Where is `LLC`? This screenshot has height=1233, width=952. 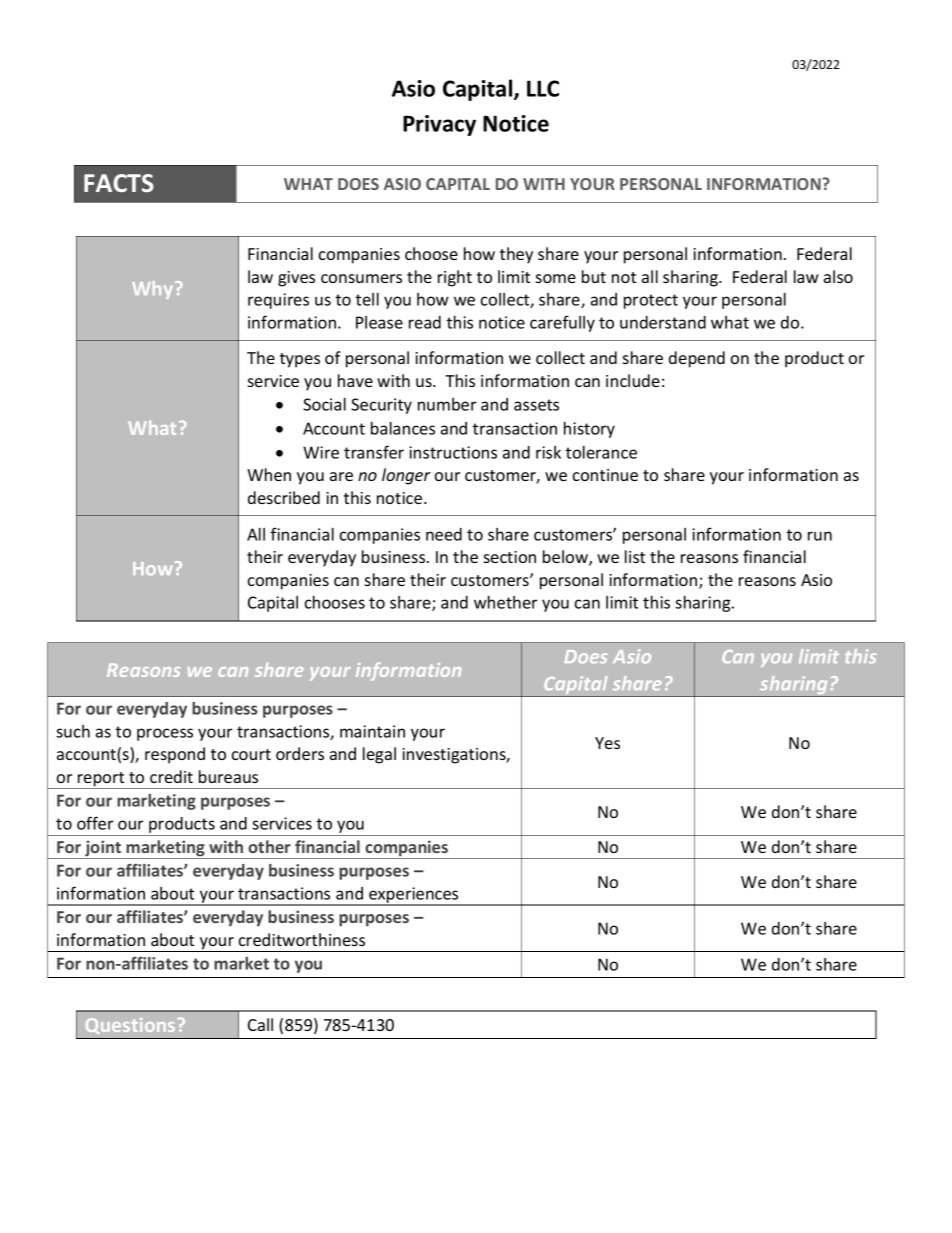 LLC is located at coordinates (543, 88).
